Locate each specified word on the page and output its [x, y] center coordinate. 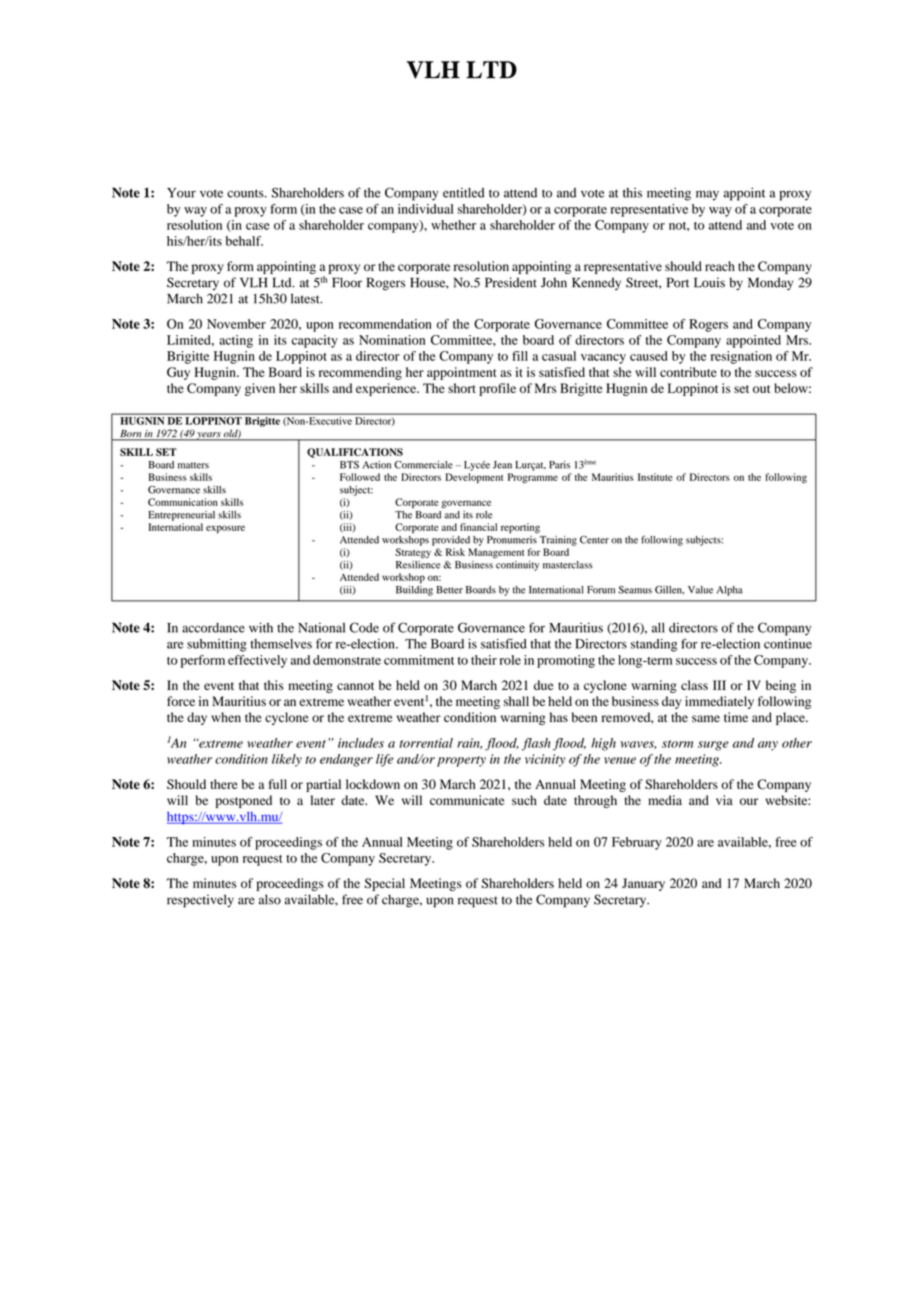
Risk [455, 552]
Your [181, 193]
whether [453, 225]
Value [700, 590]
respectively [200, 901]
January [643, 884]
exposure [225, 529]
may [707, 195]
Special [385, 884]
